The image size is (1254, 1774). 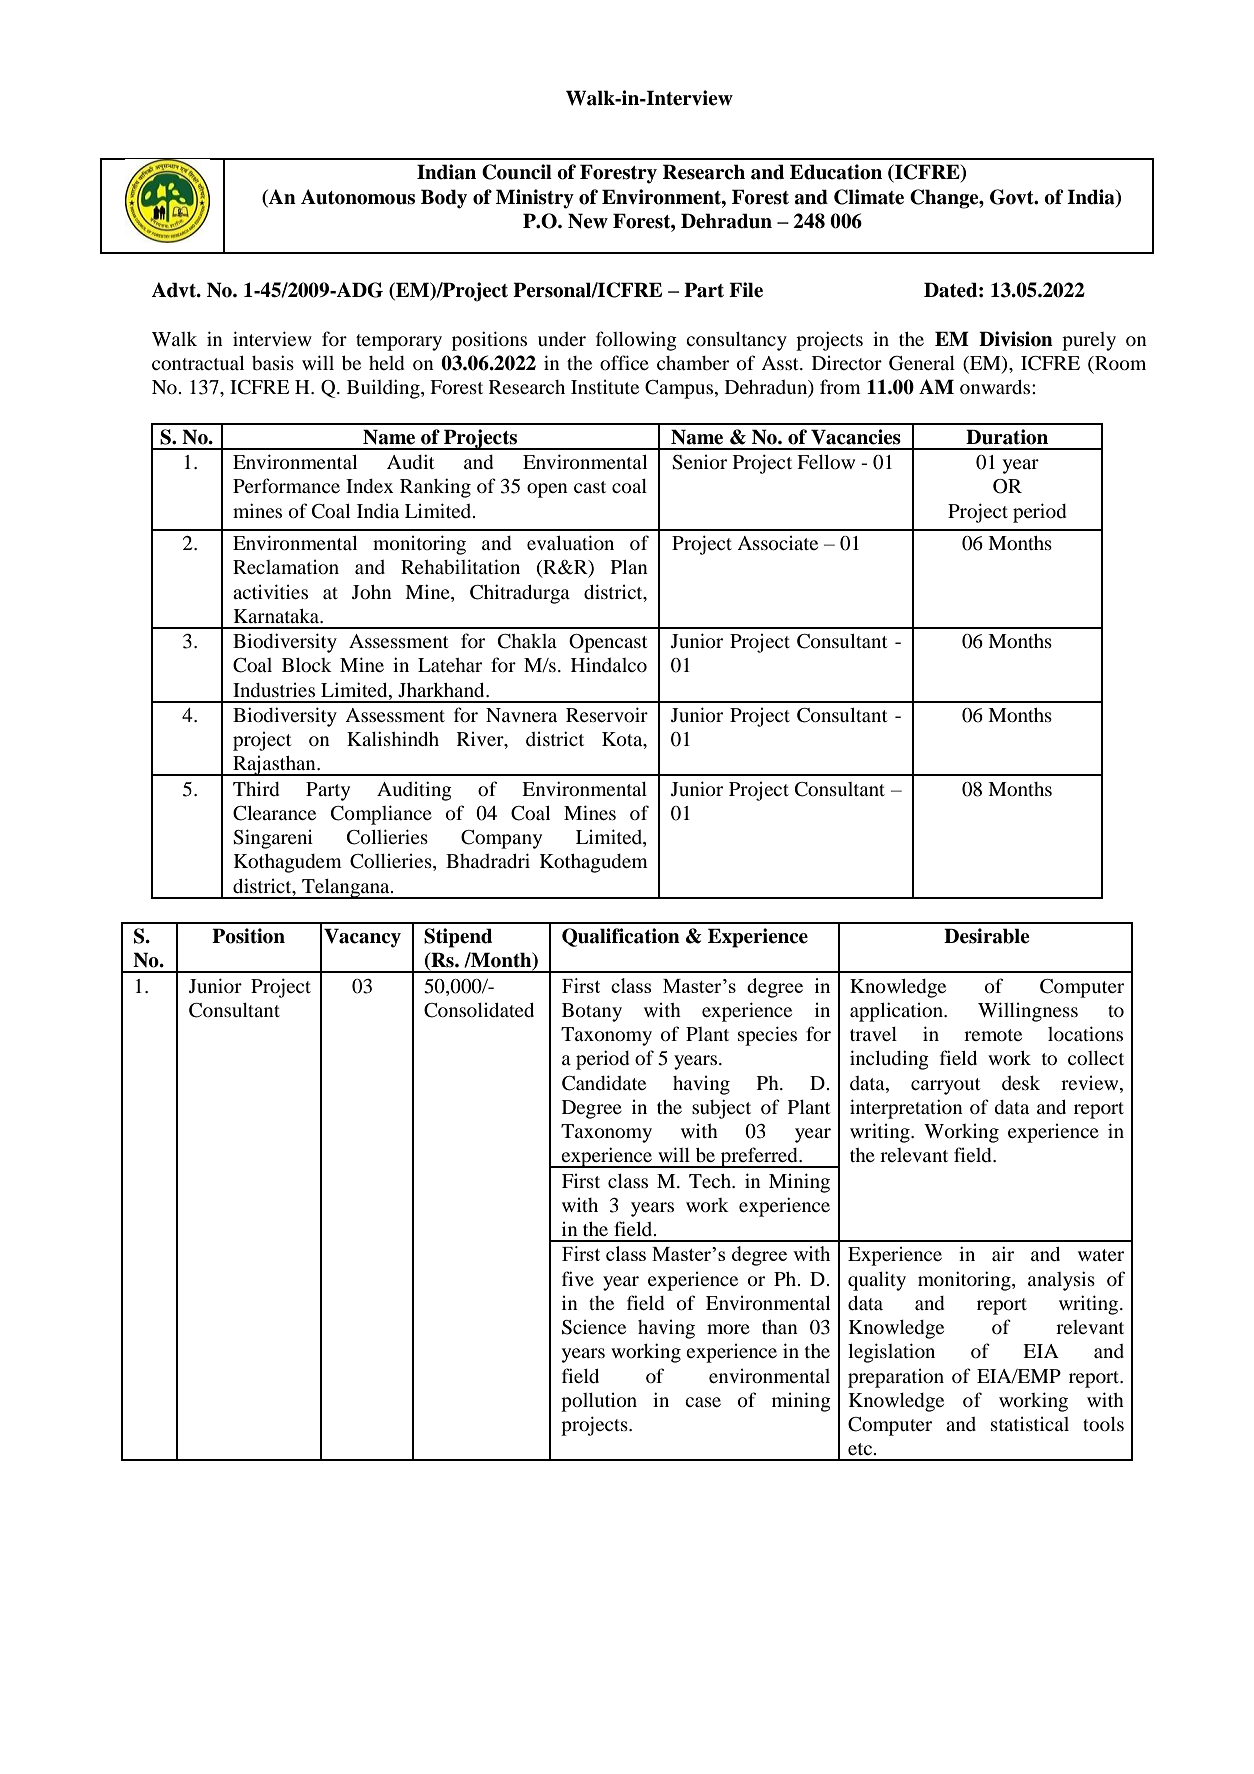 I want to click on New, so click(x=588, y=221).
